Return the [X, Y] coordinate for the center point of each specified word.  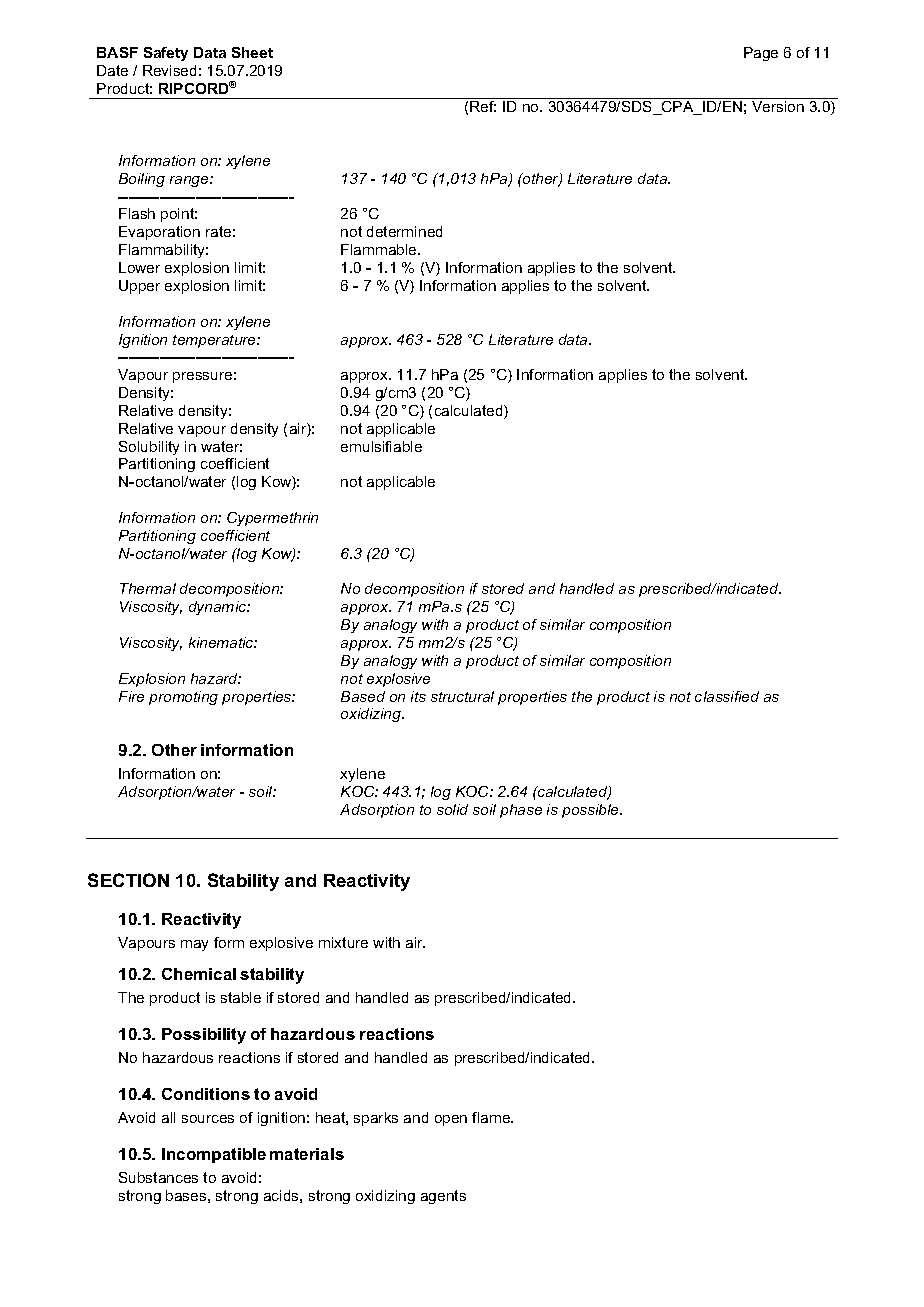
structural [462, 696]
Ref [483, 106]
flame [492, 1117]
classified [727, 696]
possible [591, 811]
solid [452, 809]
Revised [169, 70]
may [194, 945]
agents [443, 1197]
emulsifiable [381, 446]
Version [778, 106]
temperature [215, 341]
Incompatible [214, 1155]
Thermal [148, 588]
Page [761, 54]
